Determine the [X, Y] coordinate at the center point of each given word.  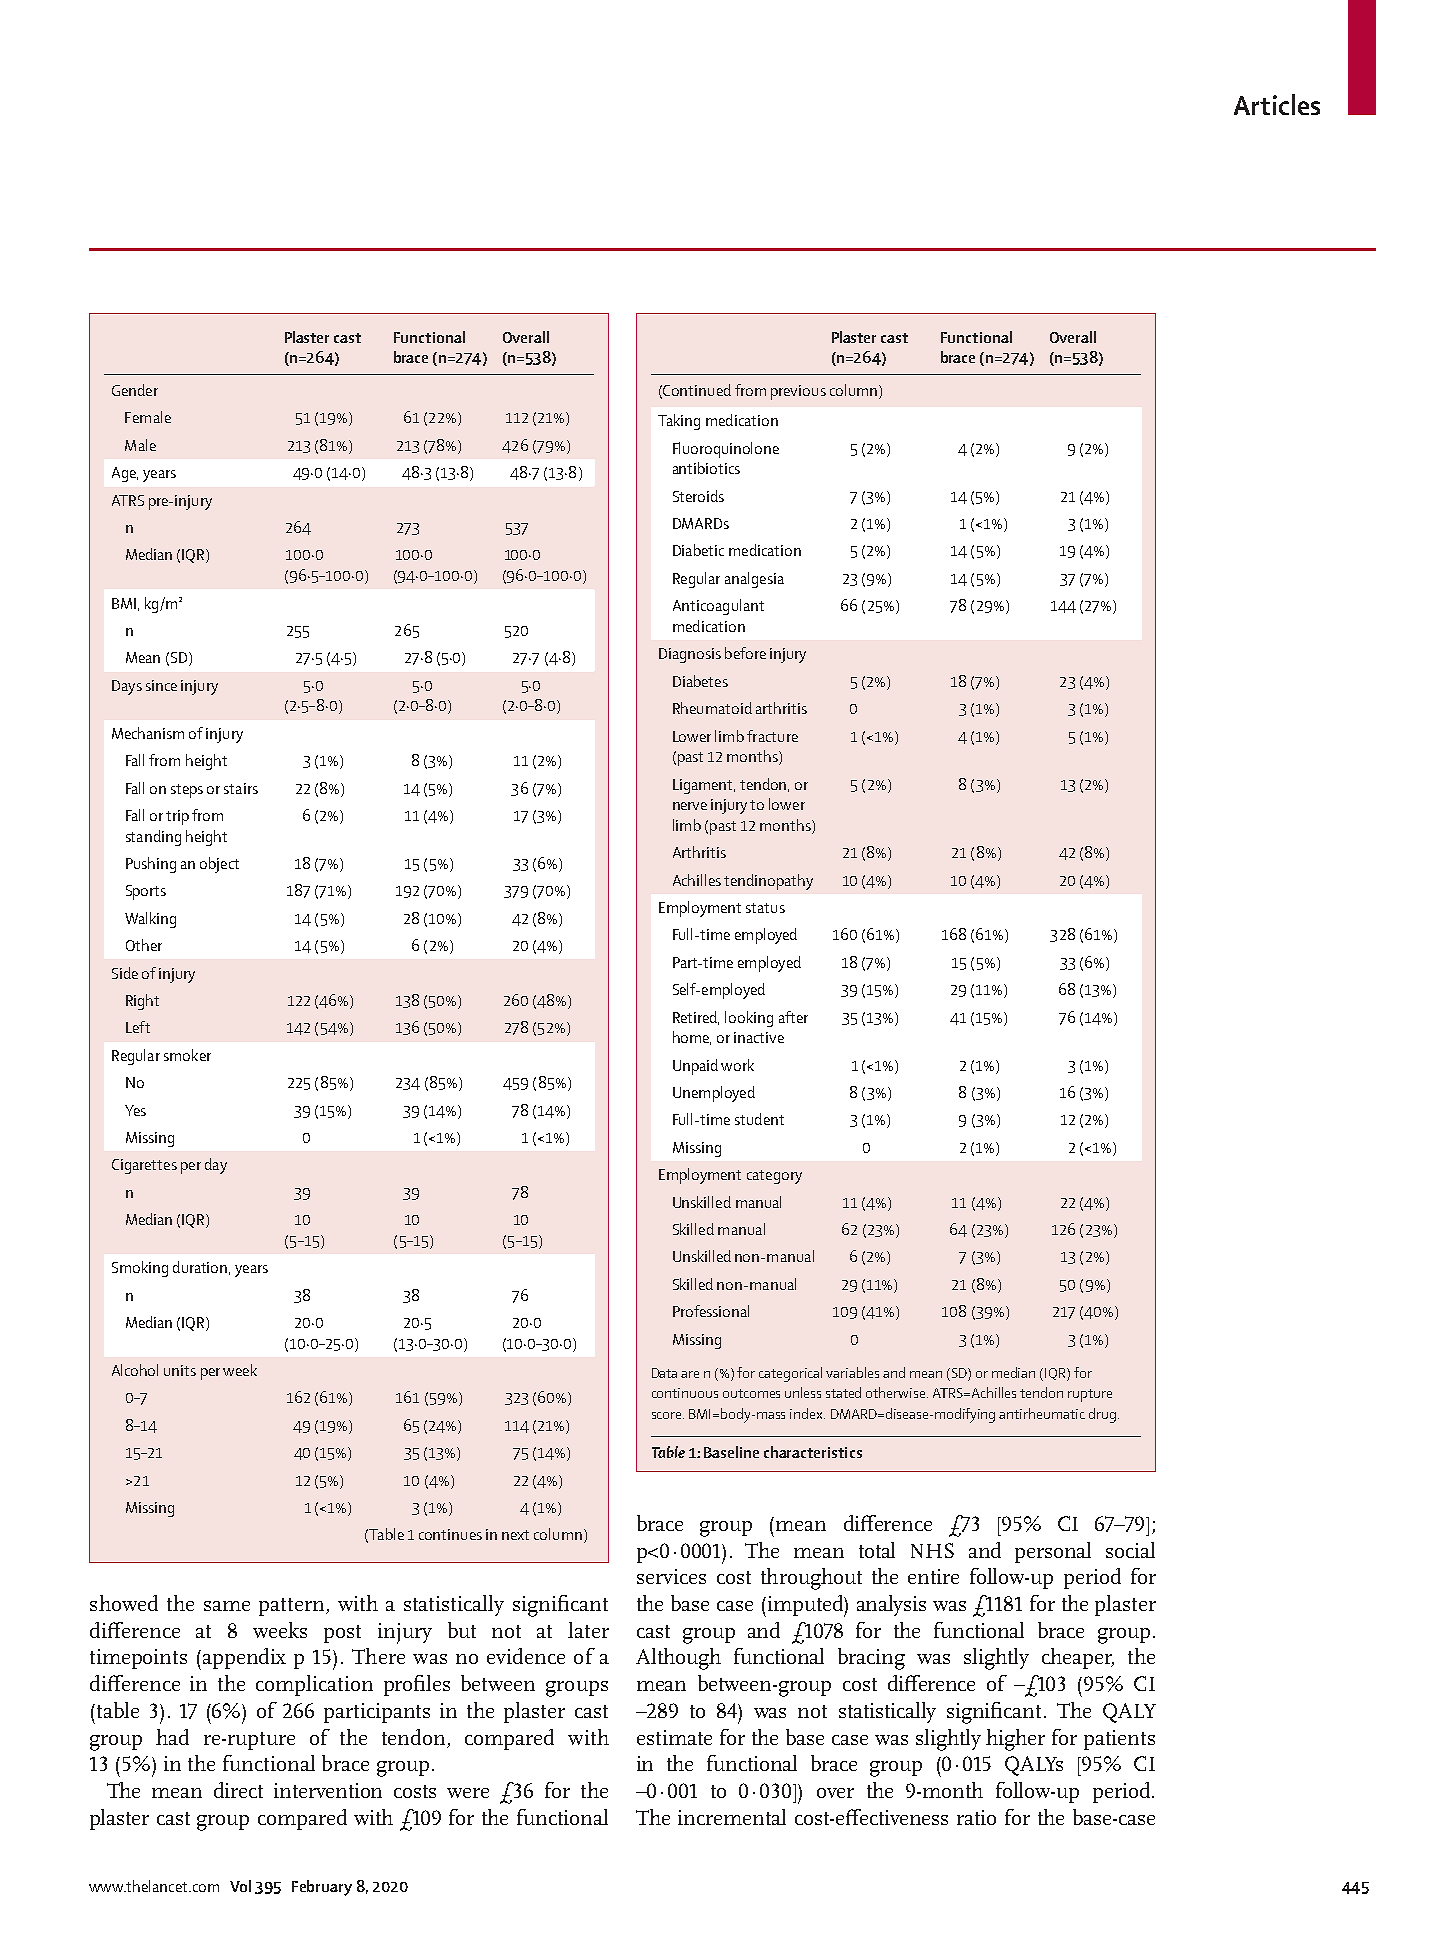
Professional [711, 1311]
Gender [135, 390]
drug [1102, 1415]
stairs [241, 788]
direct [238, 1790]
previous [798, 392]
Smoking [140, 1269]
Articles [1277, 104]
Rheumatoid [712, 708]
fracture [772, 736]
